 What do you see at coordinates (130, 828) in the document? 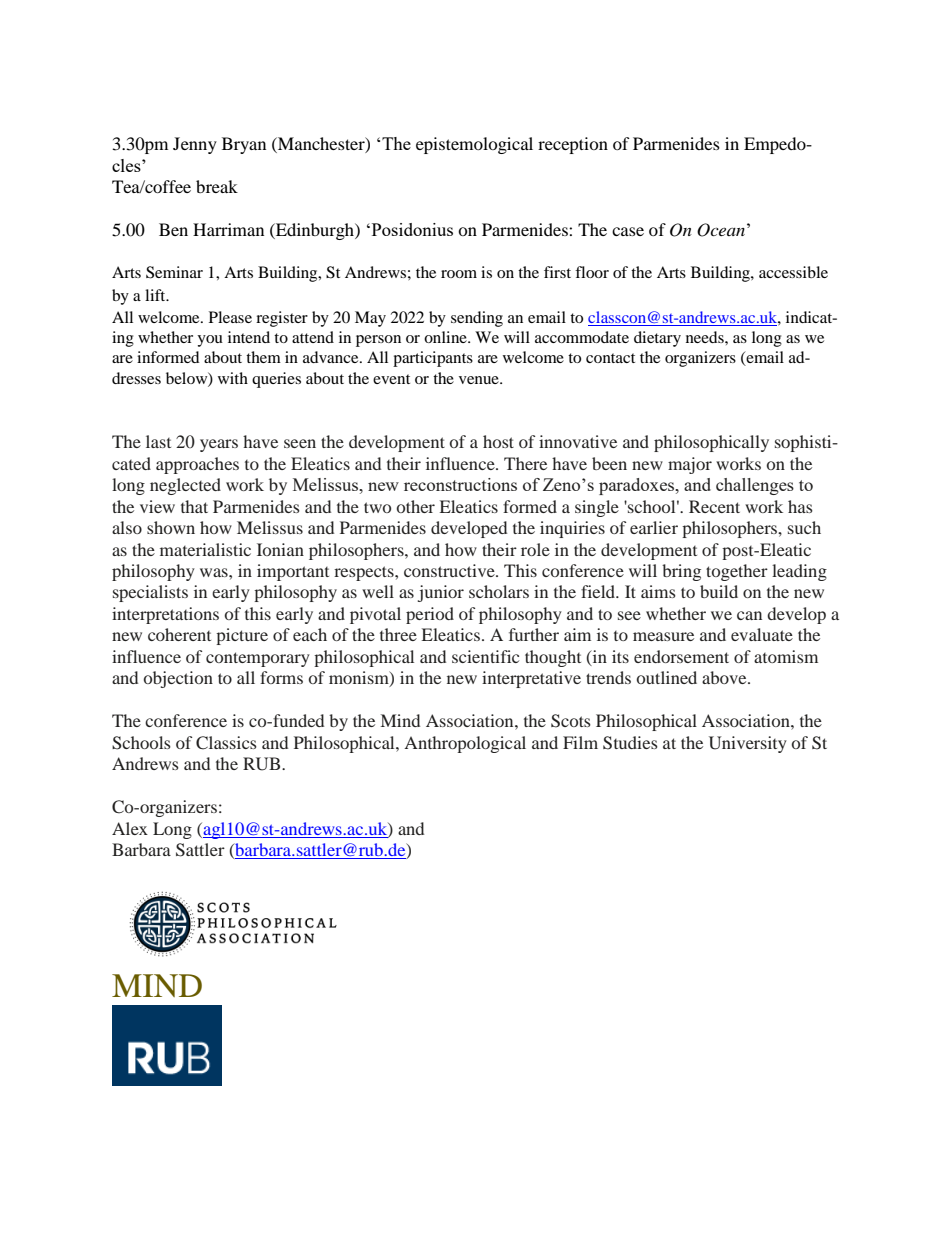
I see `Alex` at bounding box center [130, 828].
